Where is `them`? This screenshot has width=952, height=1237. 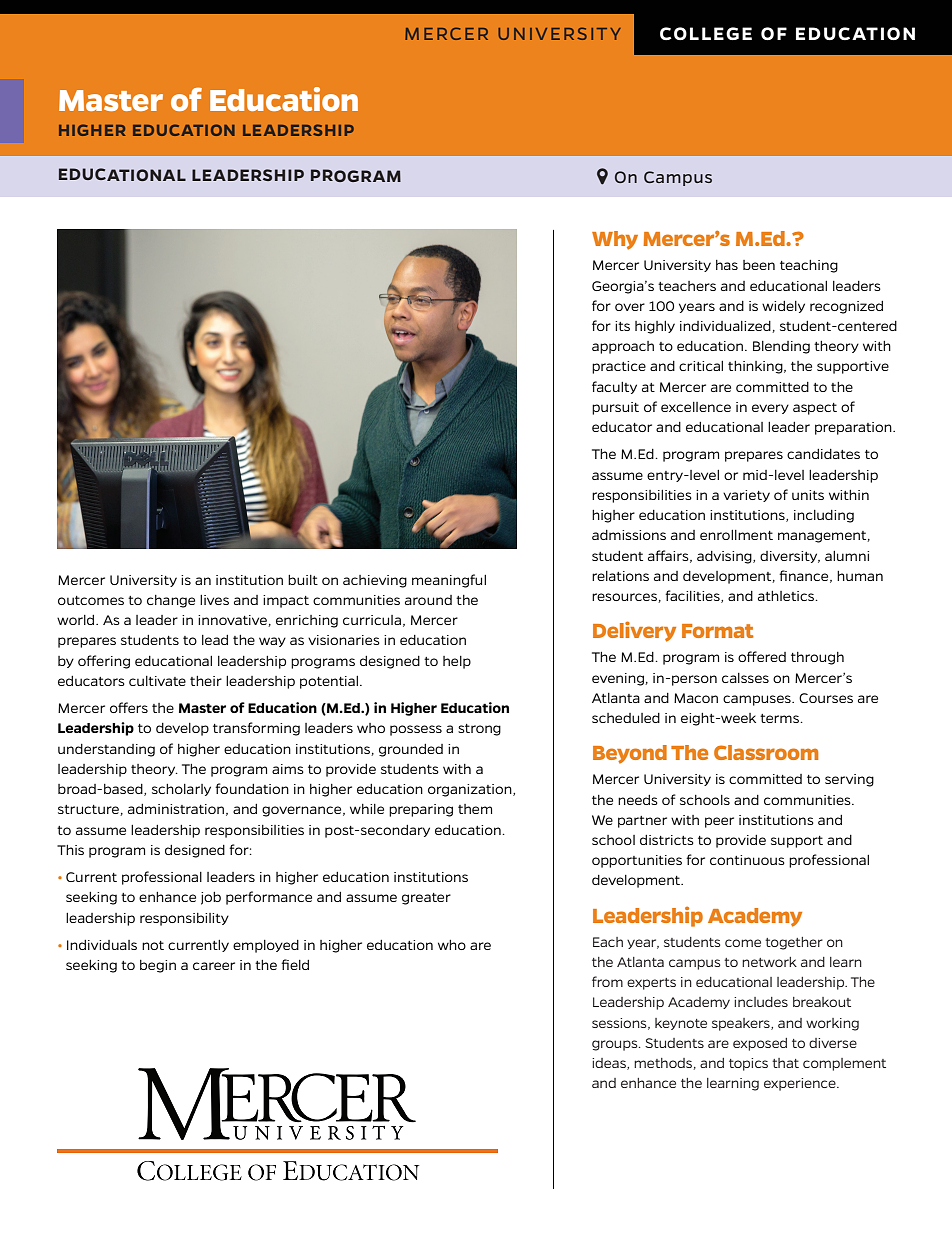
them is located at coordinates (475, 809).
